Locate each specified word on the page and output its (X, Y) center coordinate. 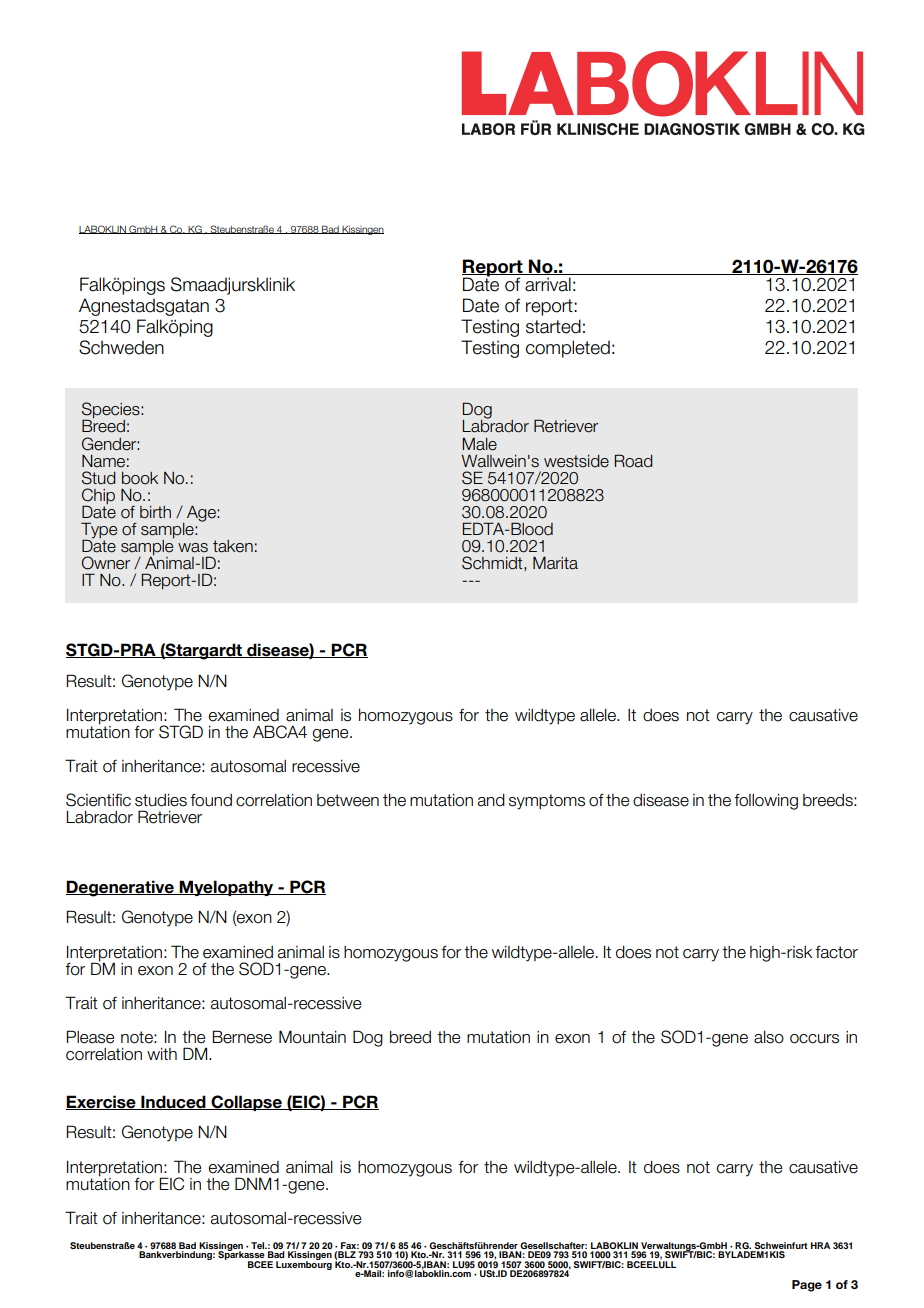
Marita (555, 563)
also (769, 1037)
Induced (173, 1102)
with (162, 1054)
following (766, 801)
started (553, 326)
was (193, 548)
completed (568, 349)
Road (634, 461)
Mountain (312, 1037)
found (211, 800)
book (140, 478)
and (491, 800)
